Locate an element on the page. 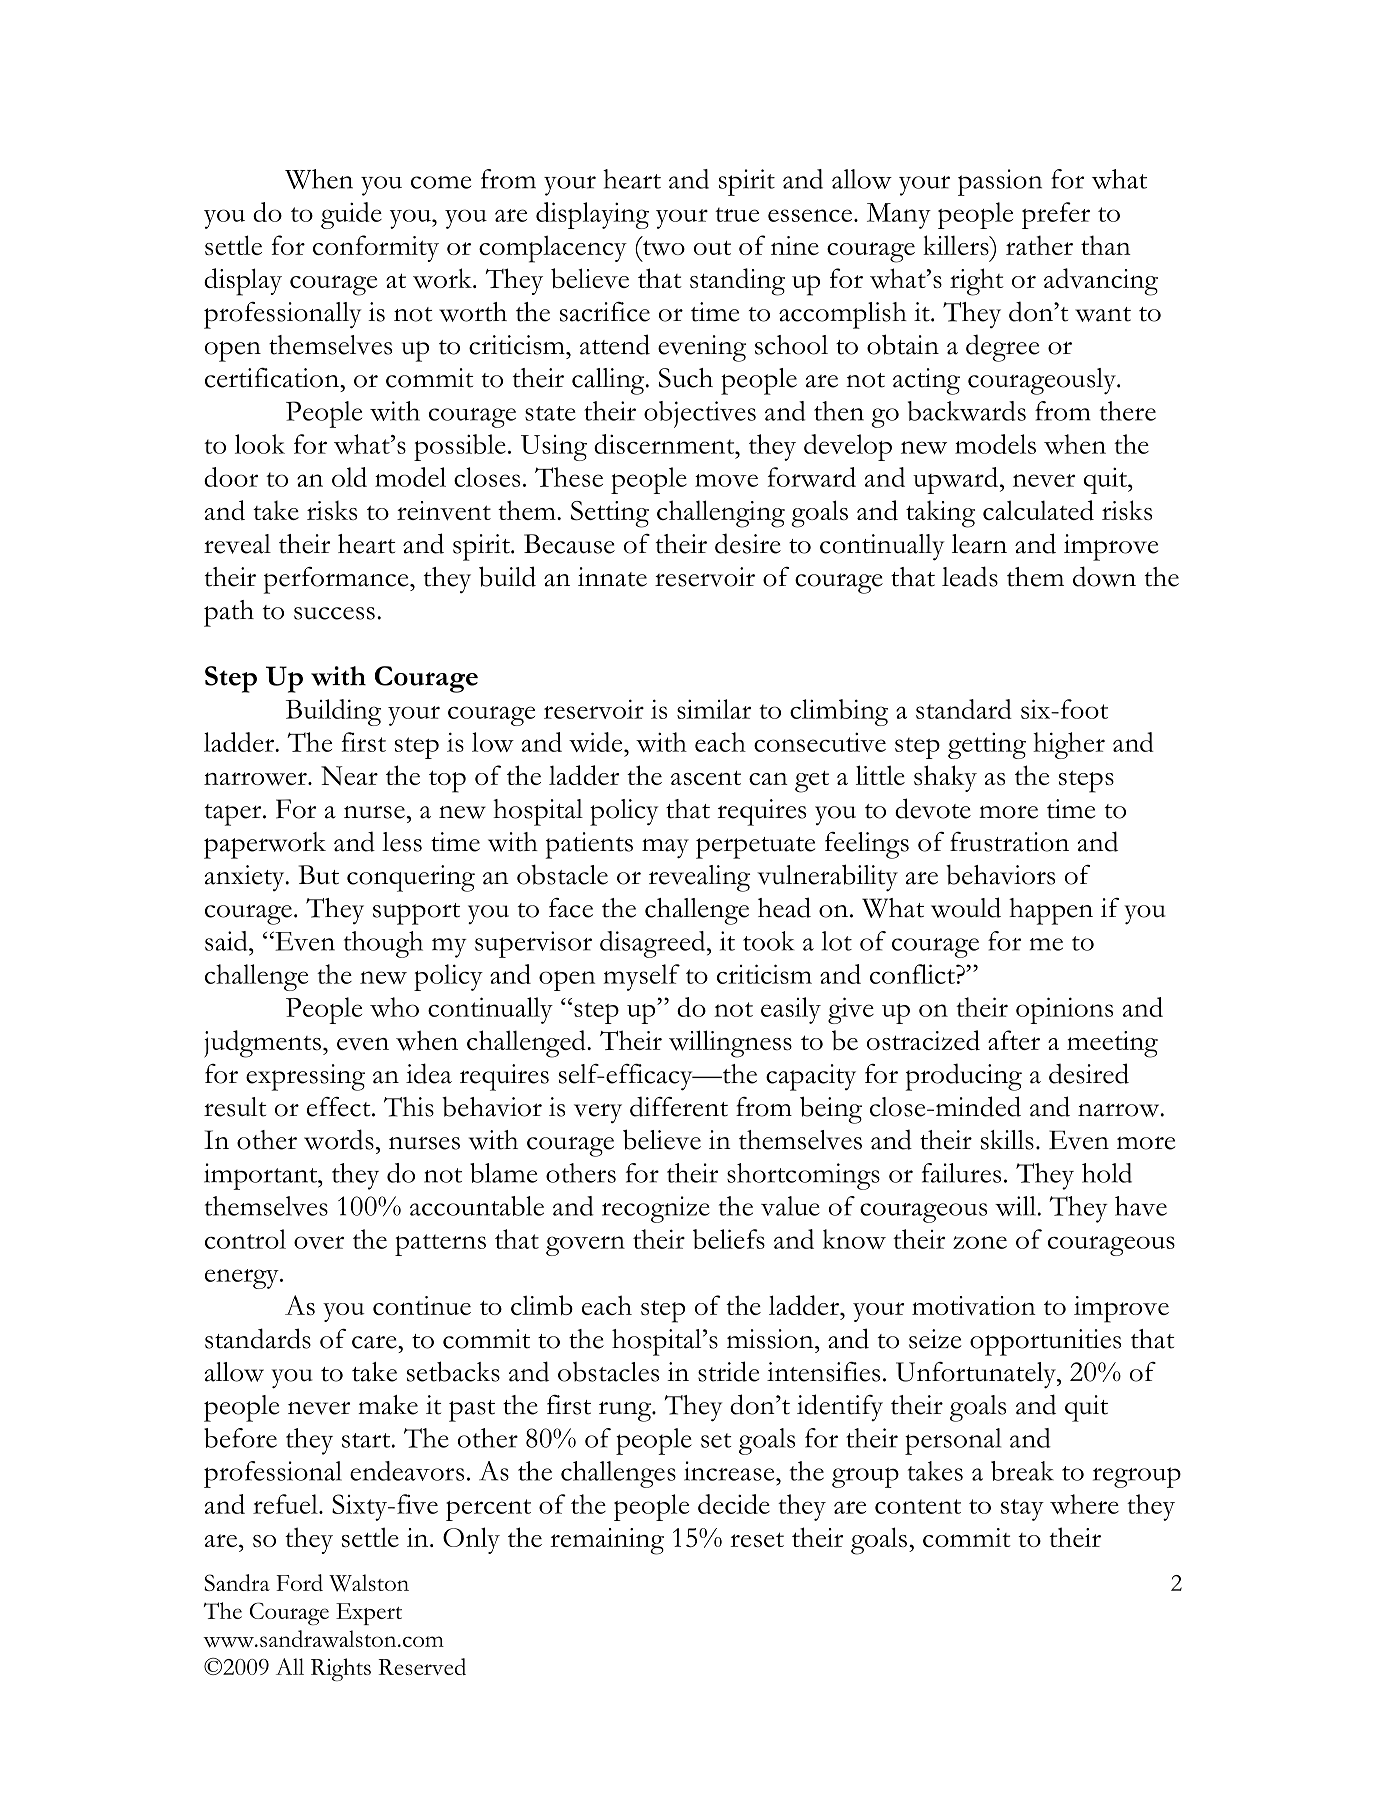 The height and width of the image is (1794, 1386). happen is located at coordinates (1051, 911).
